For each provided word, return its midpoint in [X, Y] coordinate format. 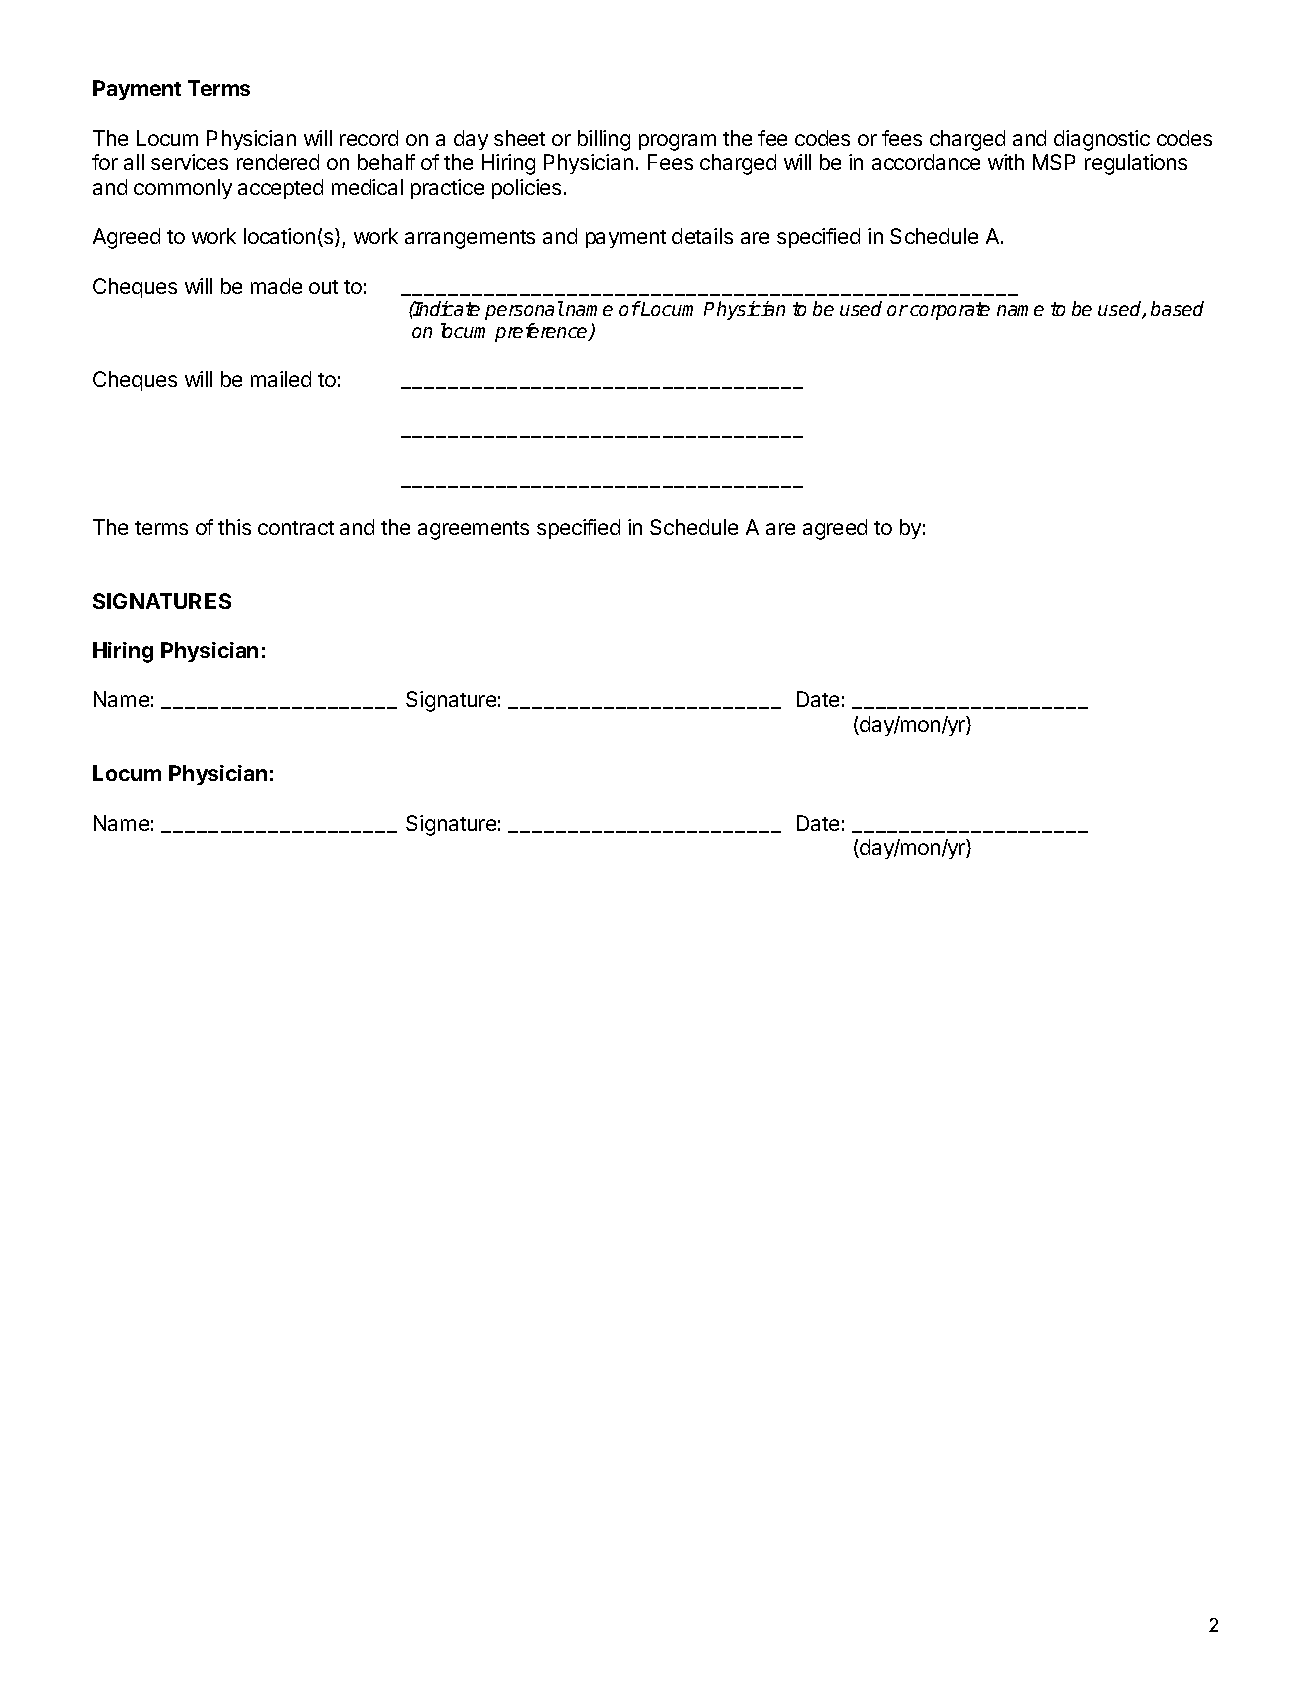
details [702, 236]
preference [542, 332]
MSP [1054, 162]
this [234, 527]
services [189, 162]
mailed [281, 379]
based [1177, 308]
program [677, 142]
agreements [473, 530]
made [276, 286]
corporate [950, 311]
